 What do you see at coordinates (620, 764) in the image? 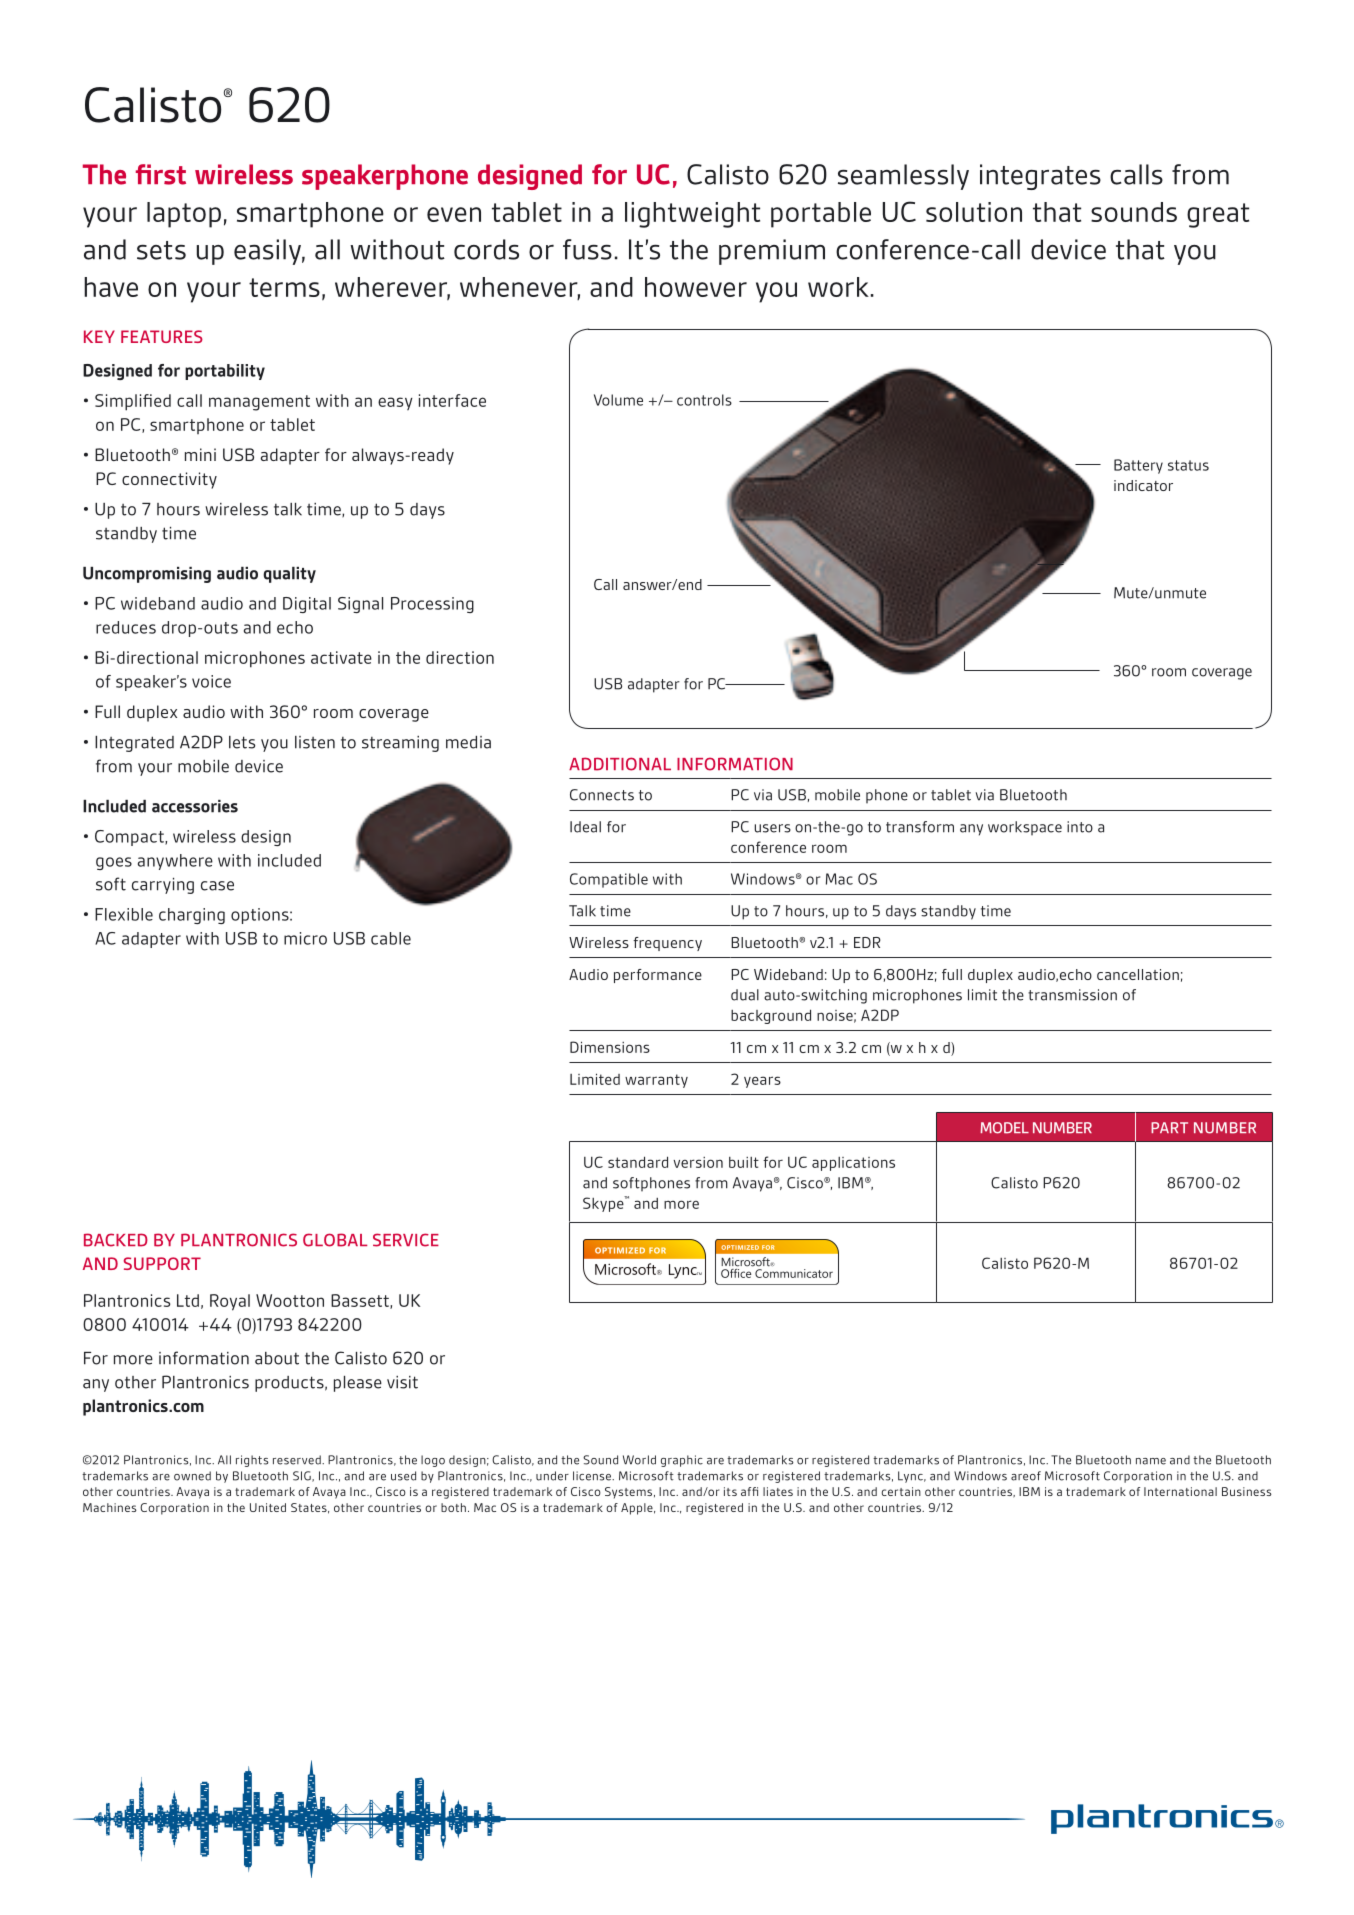
I see `ADDITIONAL` at bounding box center [620, 764].
